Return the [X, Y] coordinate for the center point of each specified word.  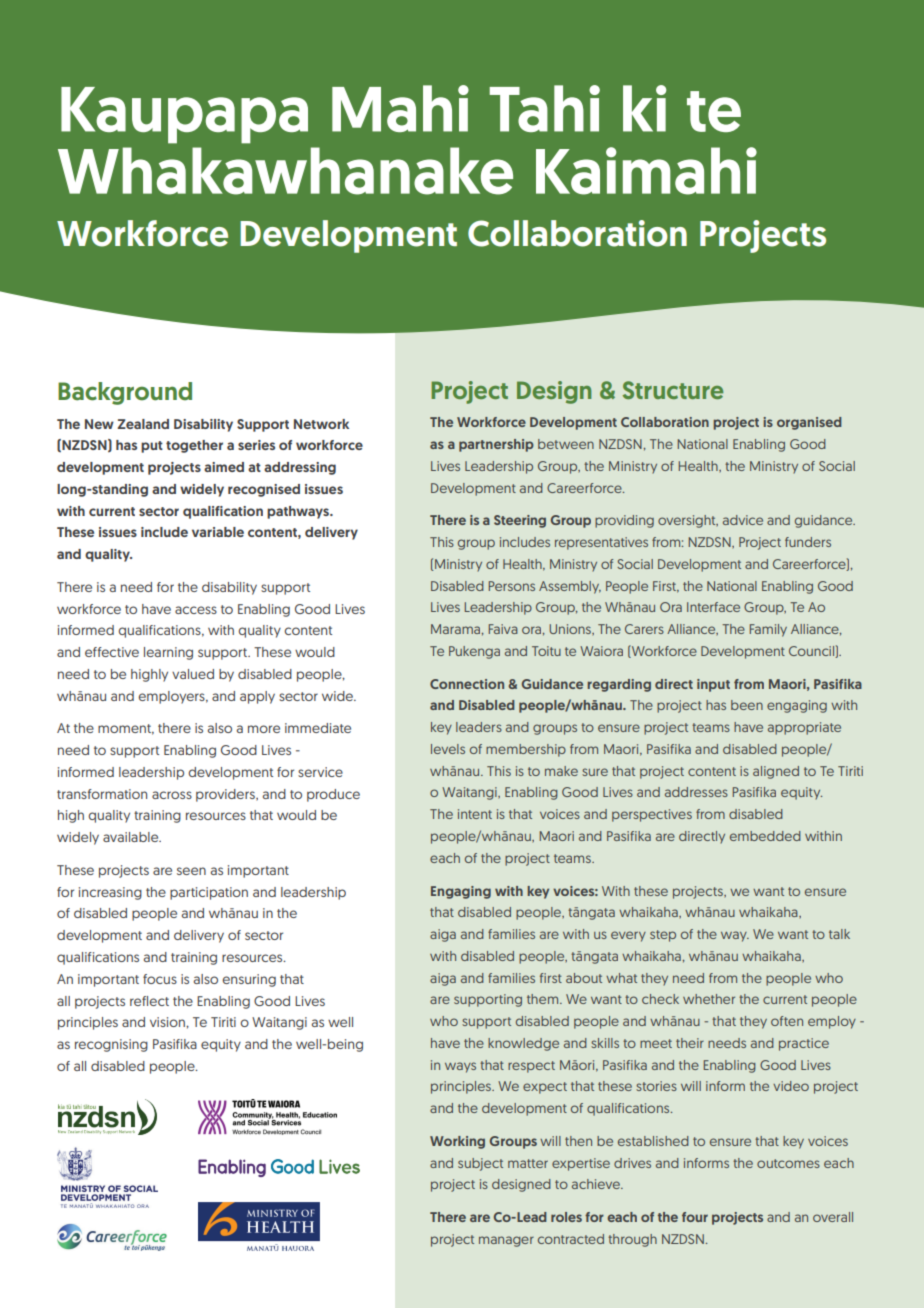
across [172, 795]
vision [168, 1022]
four [695, 1217]
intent [475, 814]
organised [809, 423]
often [787, 1021]
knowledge [523, 1044]
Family [768, 630]
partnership [496, 445]
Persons [512, 586]
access [196, 610]
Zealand [143, 424]
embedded [765, 836]
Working [457, 1142]
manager [506, 1241]
